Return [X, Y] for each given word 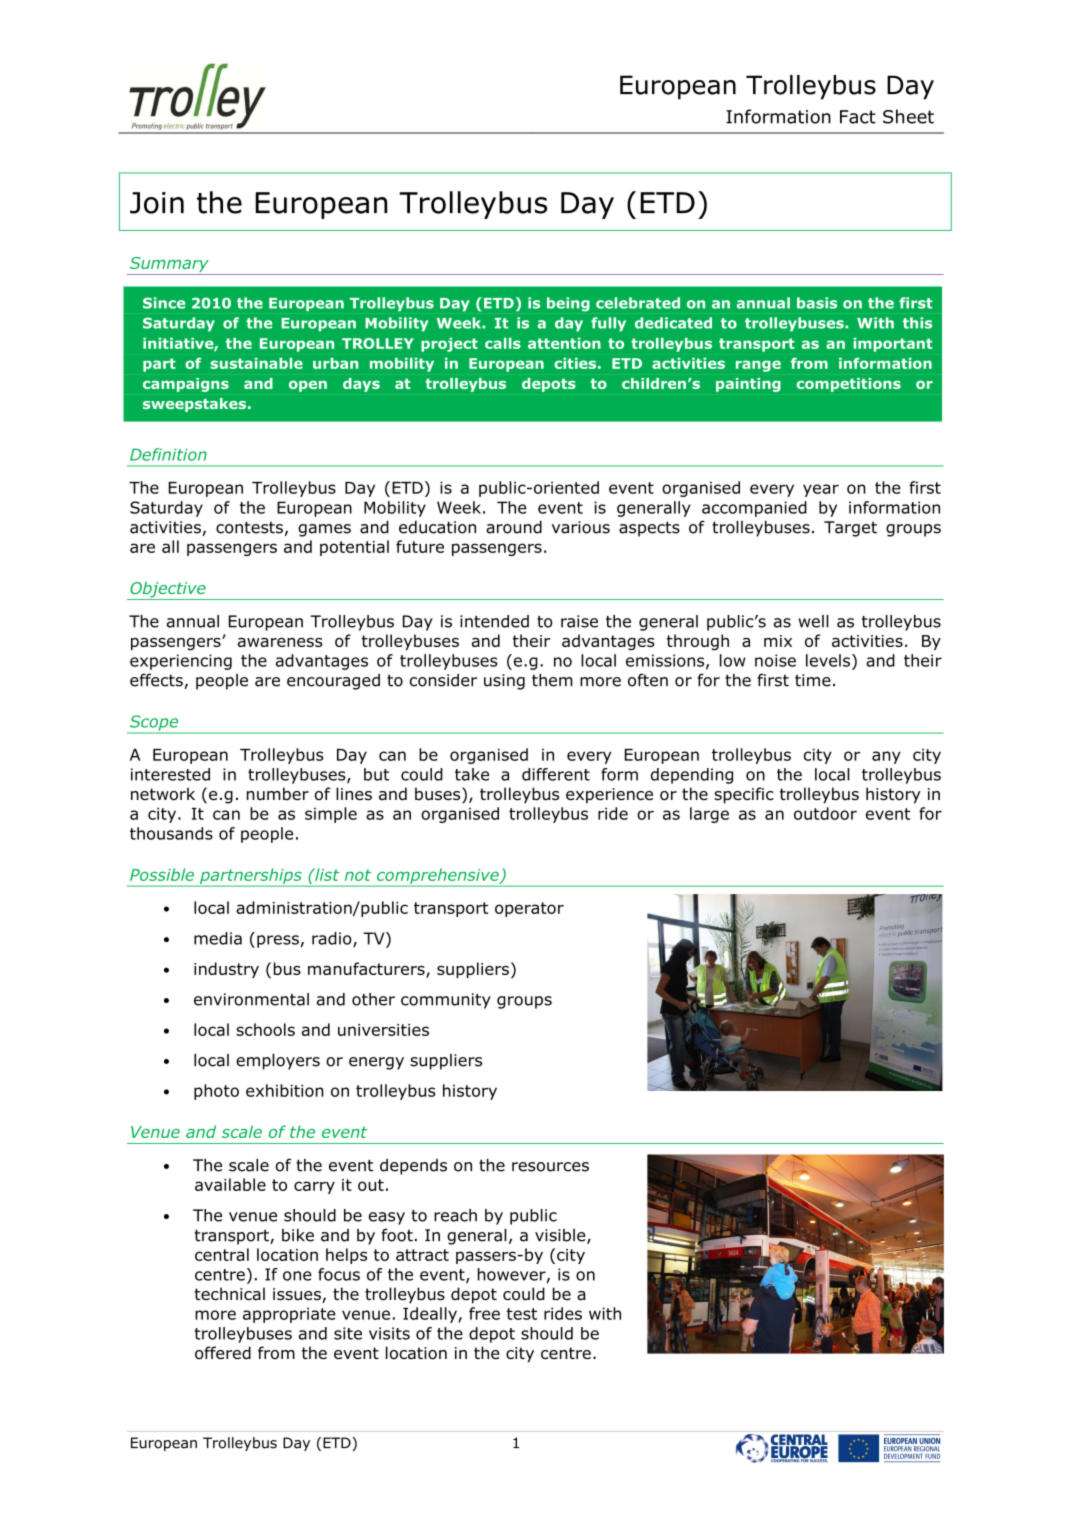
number [278, 794]
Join [157, 203]
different [556, 774]
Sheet [908, 116]
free [484, 1313]
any [886, 757]
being [568, 304]
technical [229, 1294]
